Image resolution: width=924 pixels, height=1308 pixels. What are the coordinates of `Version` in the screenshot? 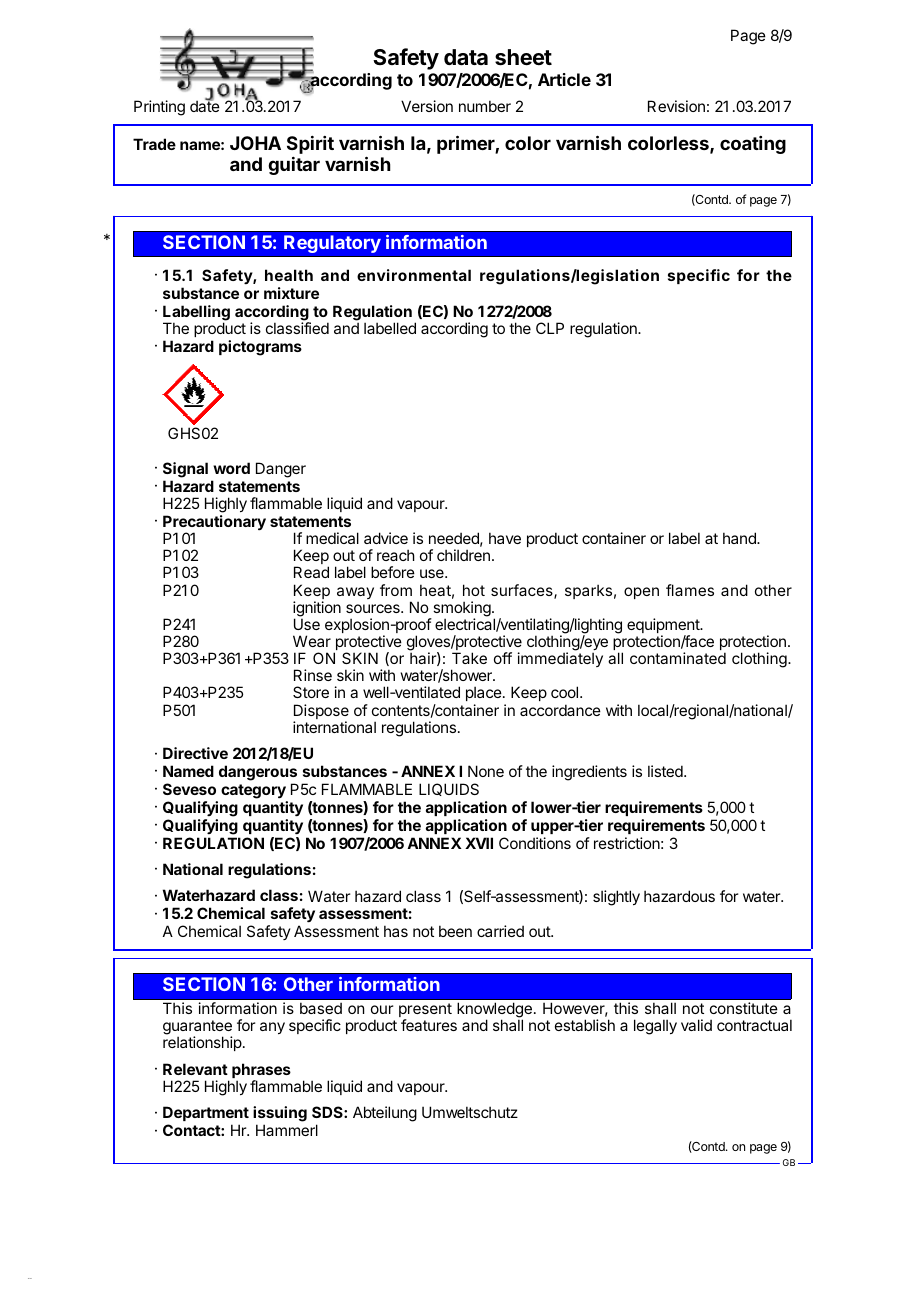 It's located at (427, 106).
